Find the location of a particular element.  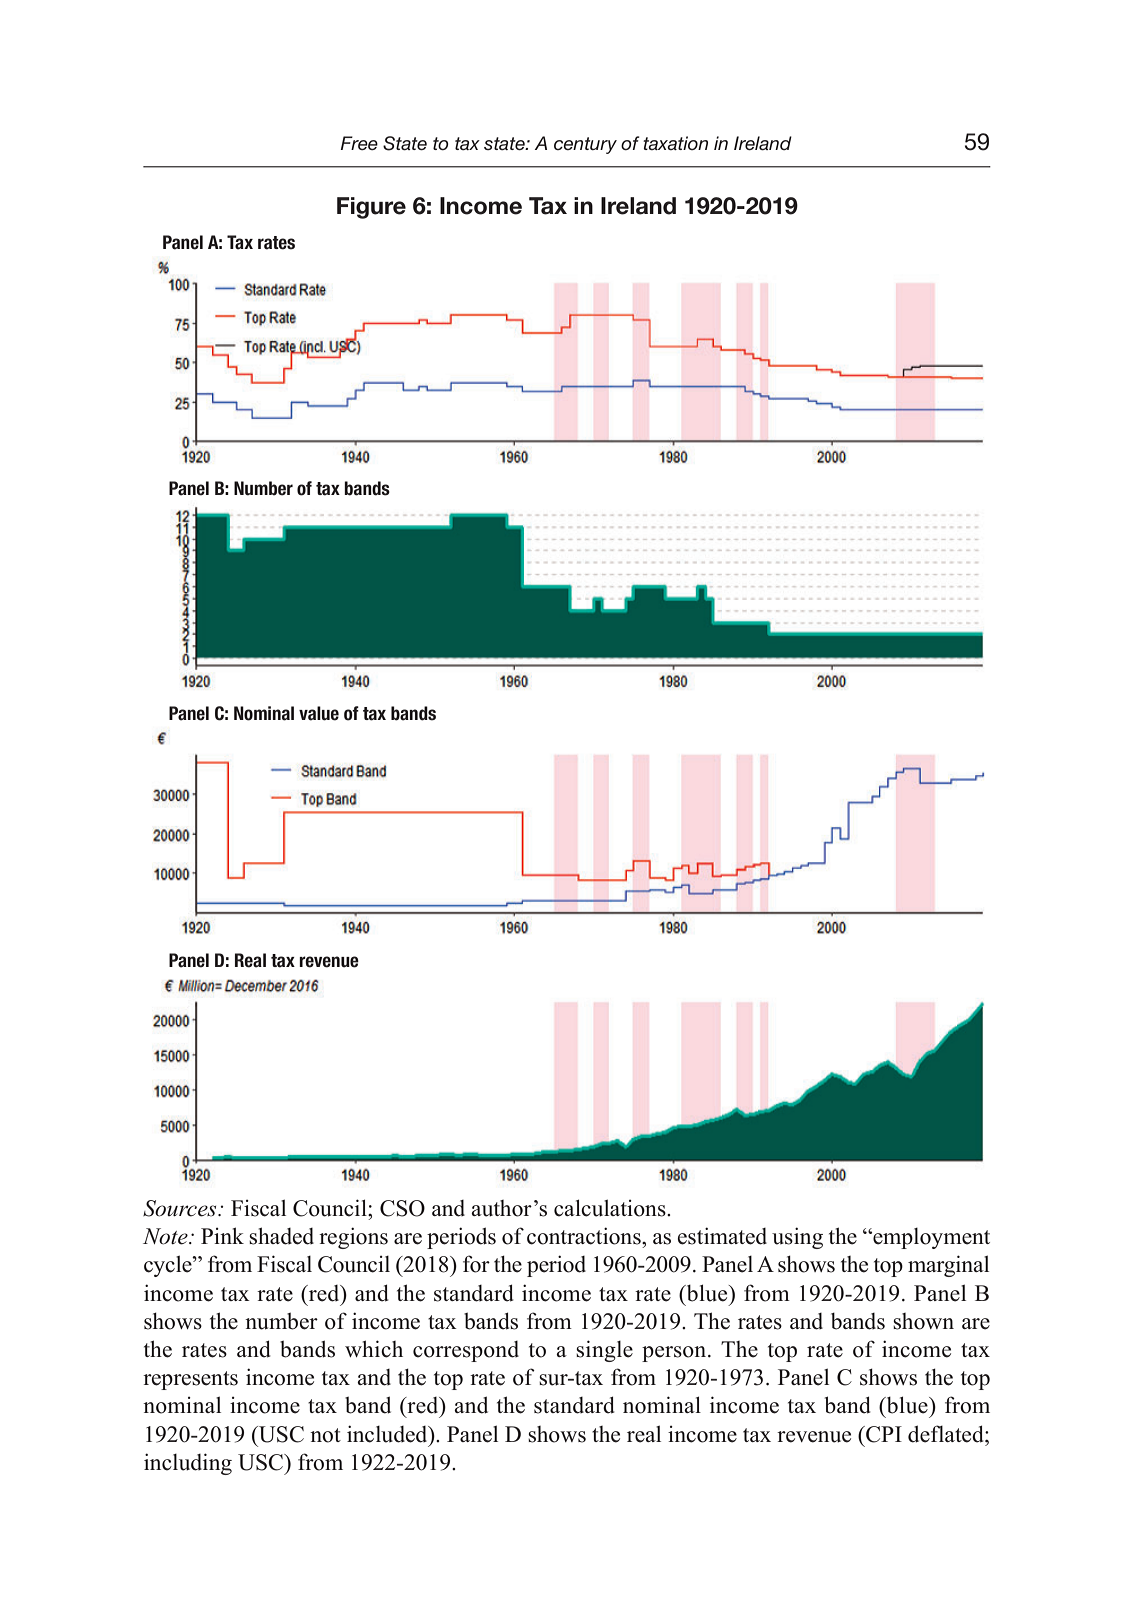

including is located at coordinates (188, 1464).
